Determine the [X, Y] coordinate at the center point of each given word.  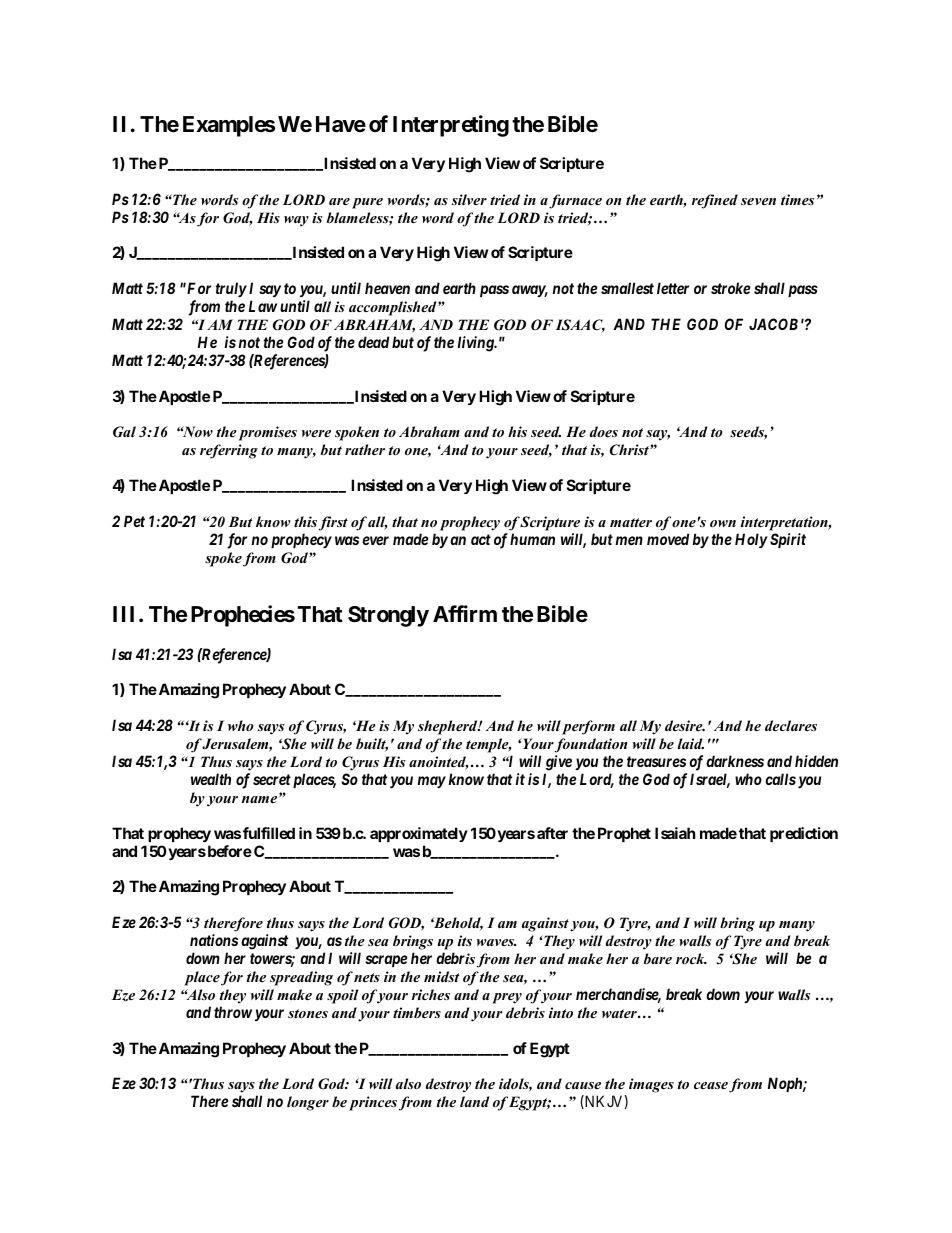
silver [469, 199]
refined [715, 201]
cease [711, 1085]
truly [231, 289]
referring [229, 451]
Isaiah [675, 833]
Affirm [465, 613]
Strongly [388, 616]
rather [365, 449]
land [475, 1101]
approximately [419, 834]
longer [308, 1103]
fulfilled [269, 833]
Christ [630, 450]
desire [685, 725]
